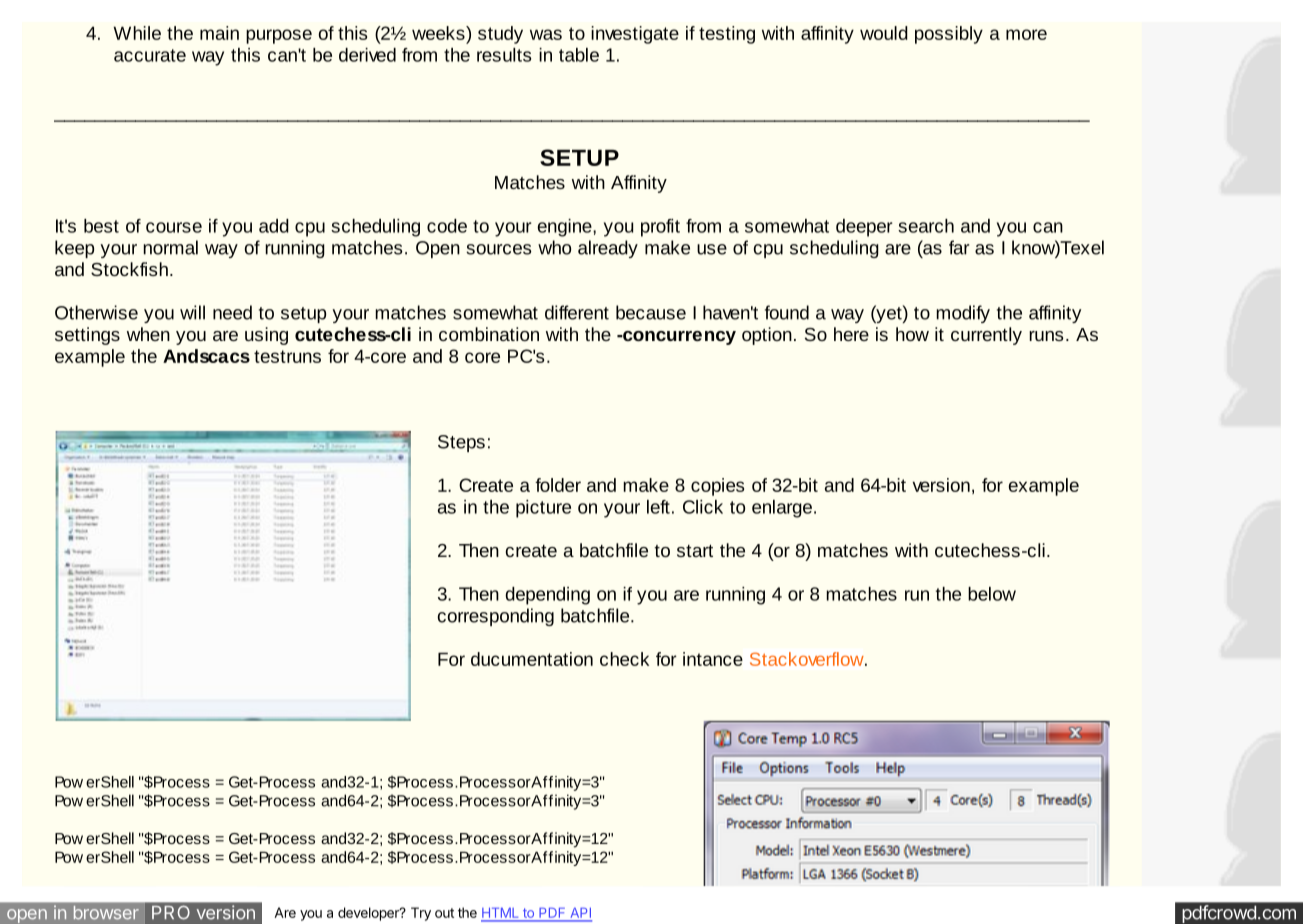 Image resolution: width=1303 pixels, height=924 pixels. Describe the element at coordinates (579, 55) in the screenshot. I see `table` at that location.
